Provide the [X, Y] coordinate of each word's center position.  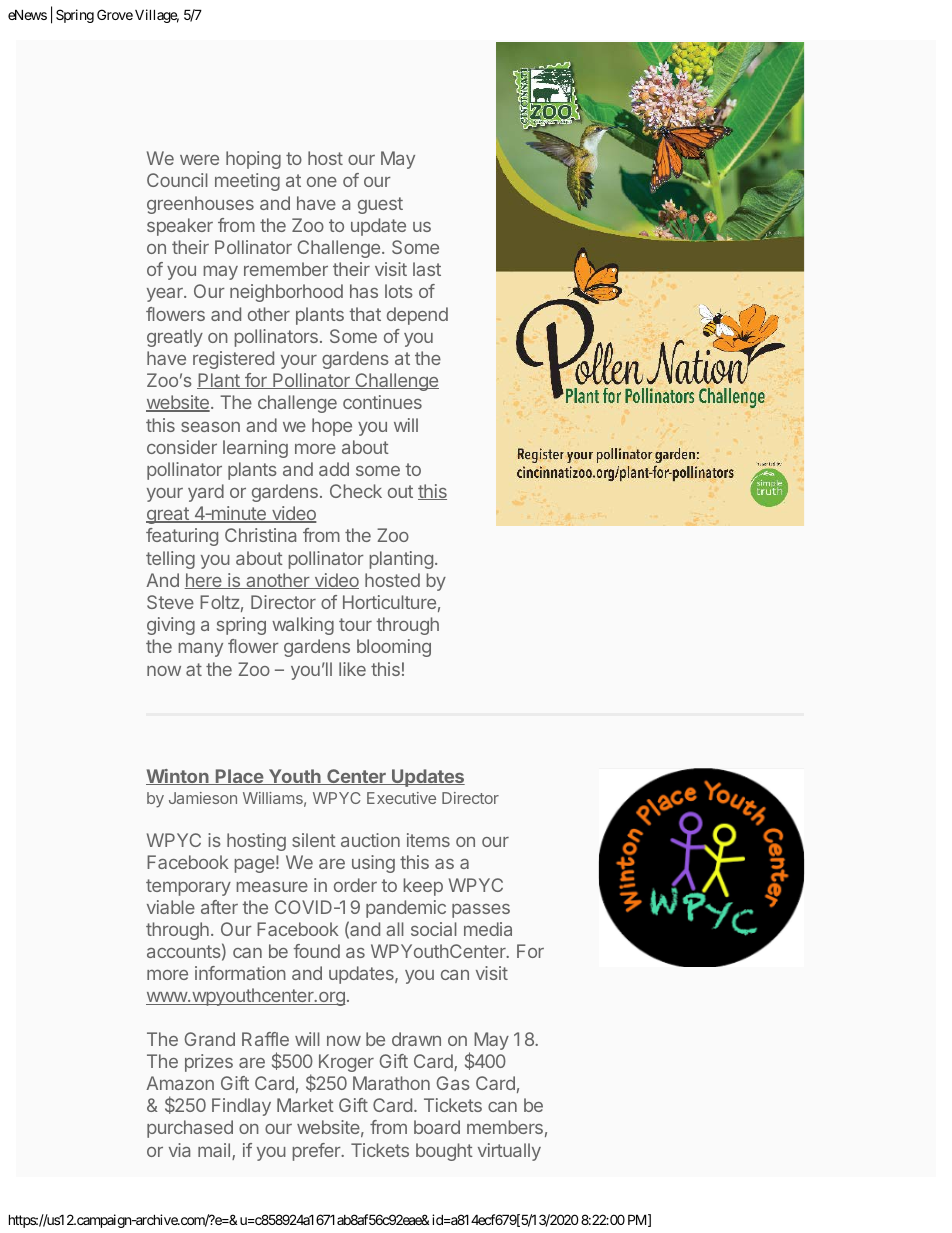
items [428, 840]
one [322, 182]
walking [303, 626]
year [166, 295]
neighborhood [286, 293]
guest [380, 205]
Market [305, 1105]
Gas [453, 1083]
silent [314, 840]
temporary [188, 887]
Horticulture [389, 602]
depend [417, 316]
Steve [170, 602]
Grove [115, 14]
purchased [190, 1129]
